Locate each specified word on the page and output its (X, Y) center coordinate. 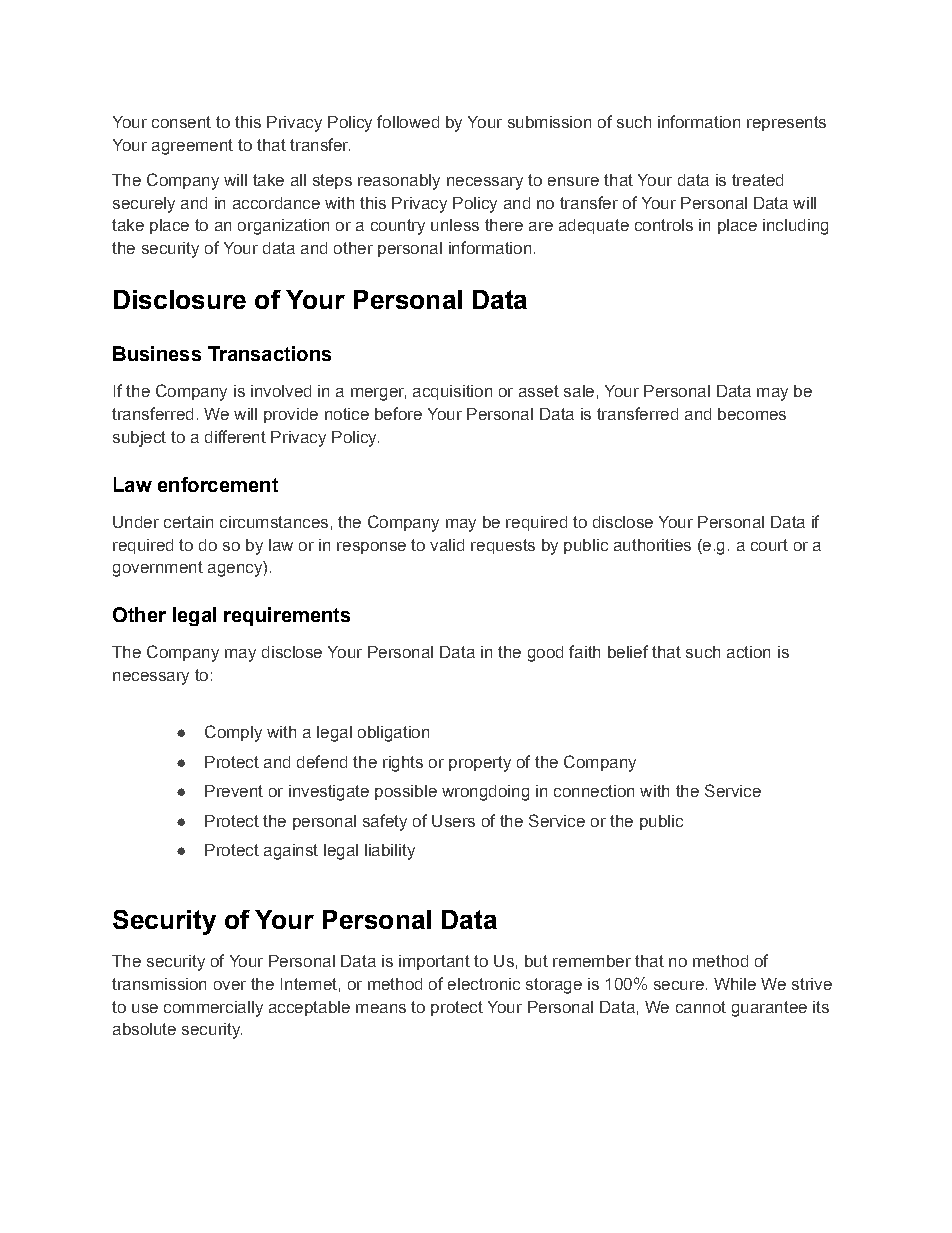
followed (408, 121)
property (480, 764)
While (735, 984)
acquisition (452, 392)
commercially (213, 1009)
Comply (233, 733)
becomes (752, 414)
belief (628, 651)
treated (757, 180)
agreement (192, 147)
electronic (484, 984)
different (235, 436)
